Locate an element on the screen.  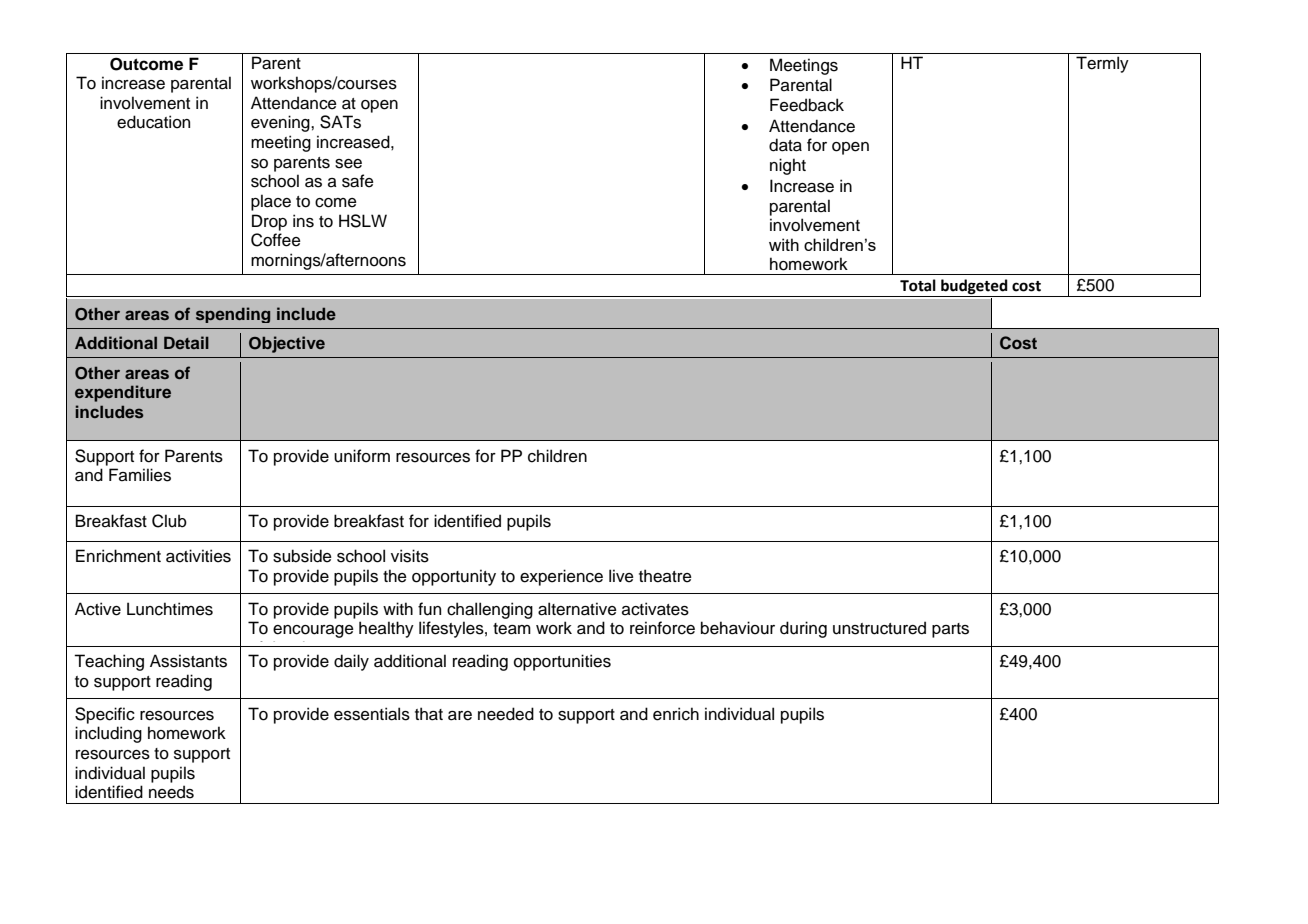
needs is located at coordinates (171, 792).
